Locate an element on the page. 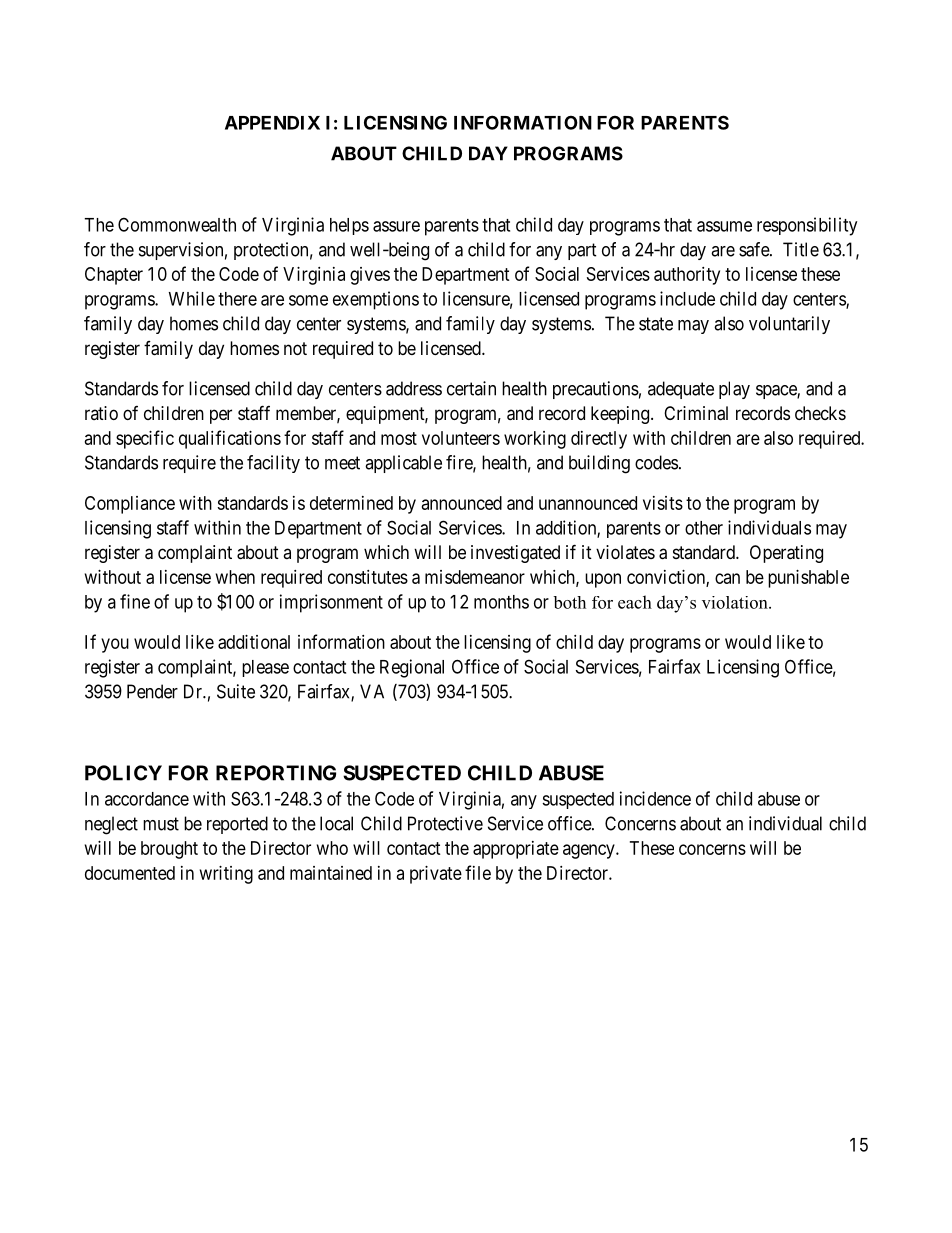 The width and height of the image is (952, 1233). Regional is located at coordinates (412, 668).
